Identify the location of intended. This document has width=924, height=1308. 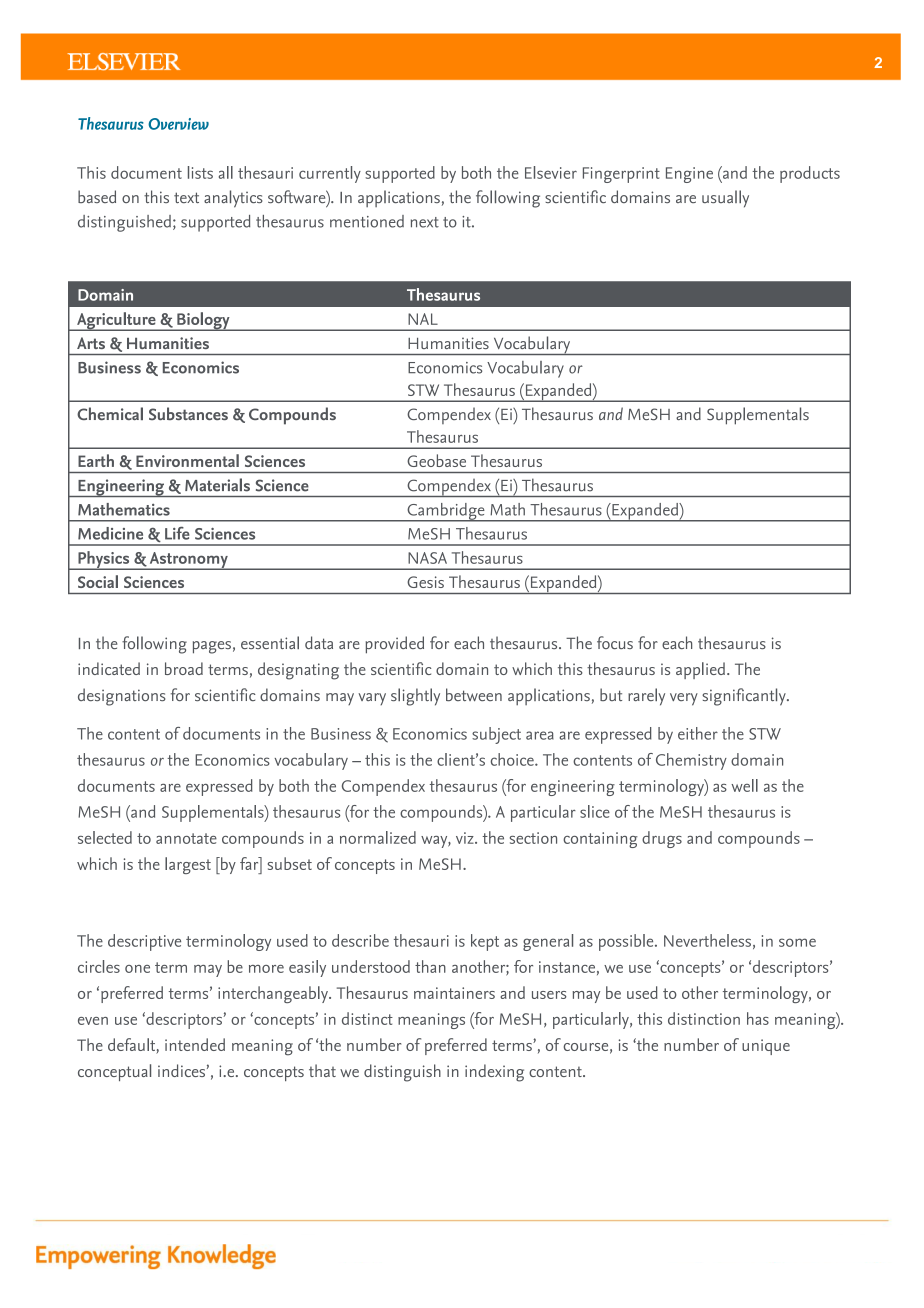
(195, 1044).
